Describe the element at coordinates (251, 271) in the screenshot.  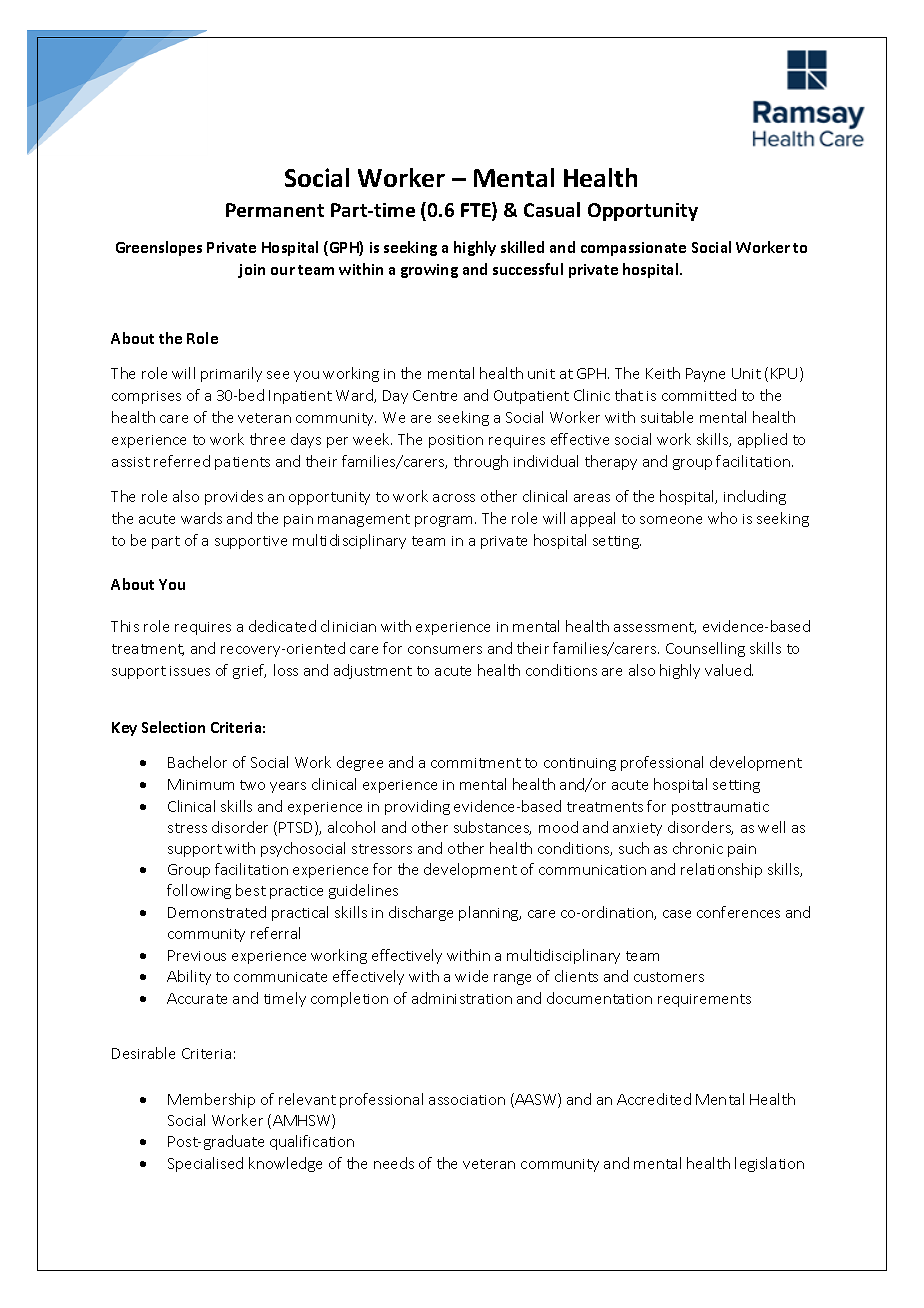
I see `join` at that location.
